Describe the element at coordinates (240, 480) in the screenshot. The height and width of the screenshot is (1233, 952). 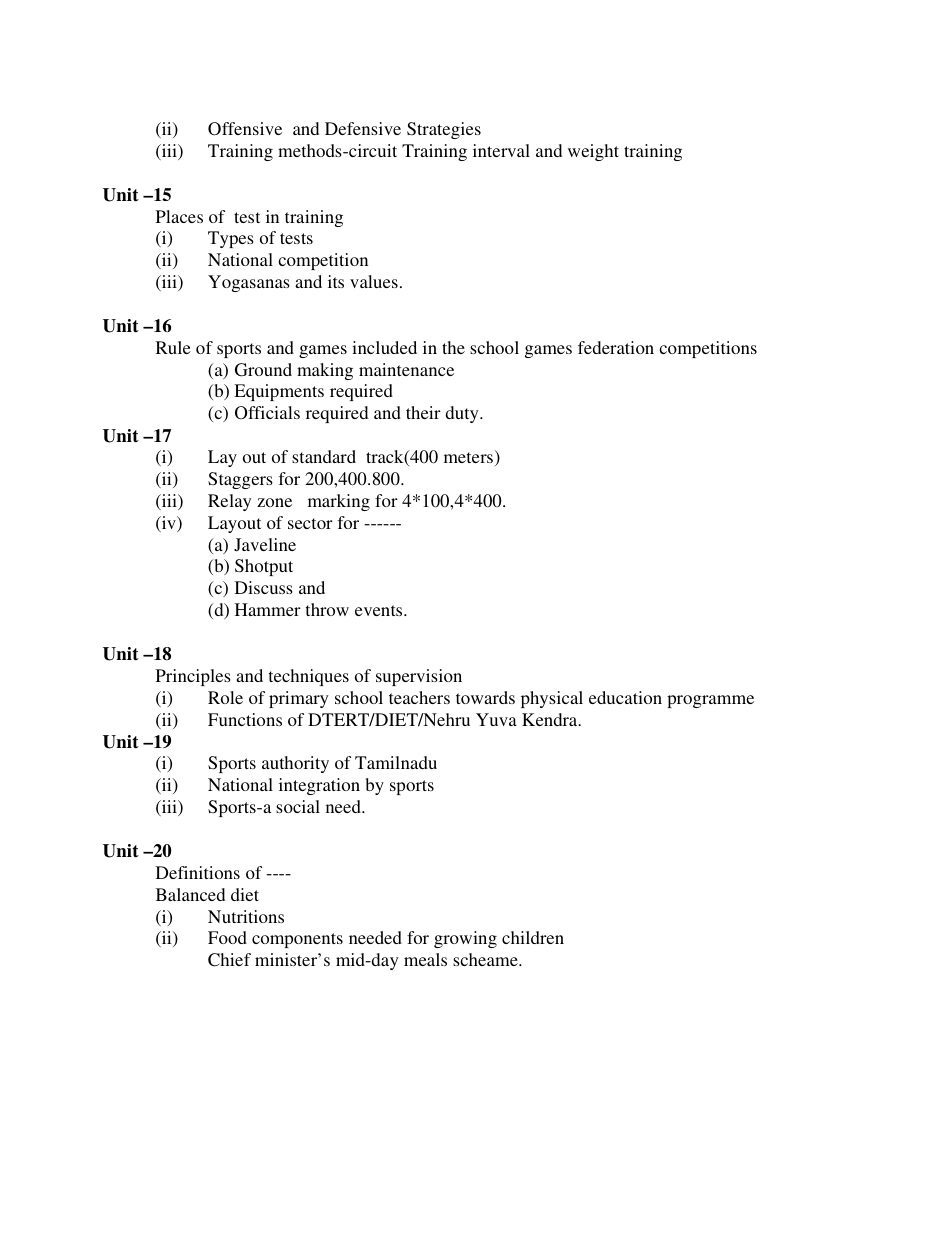
I see `Staggers` at that location.
